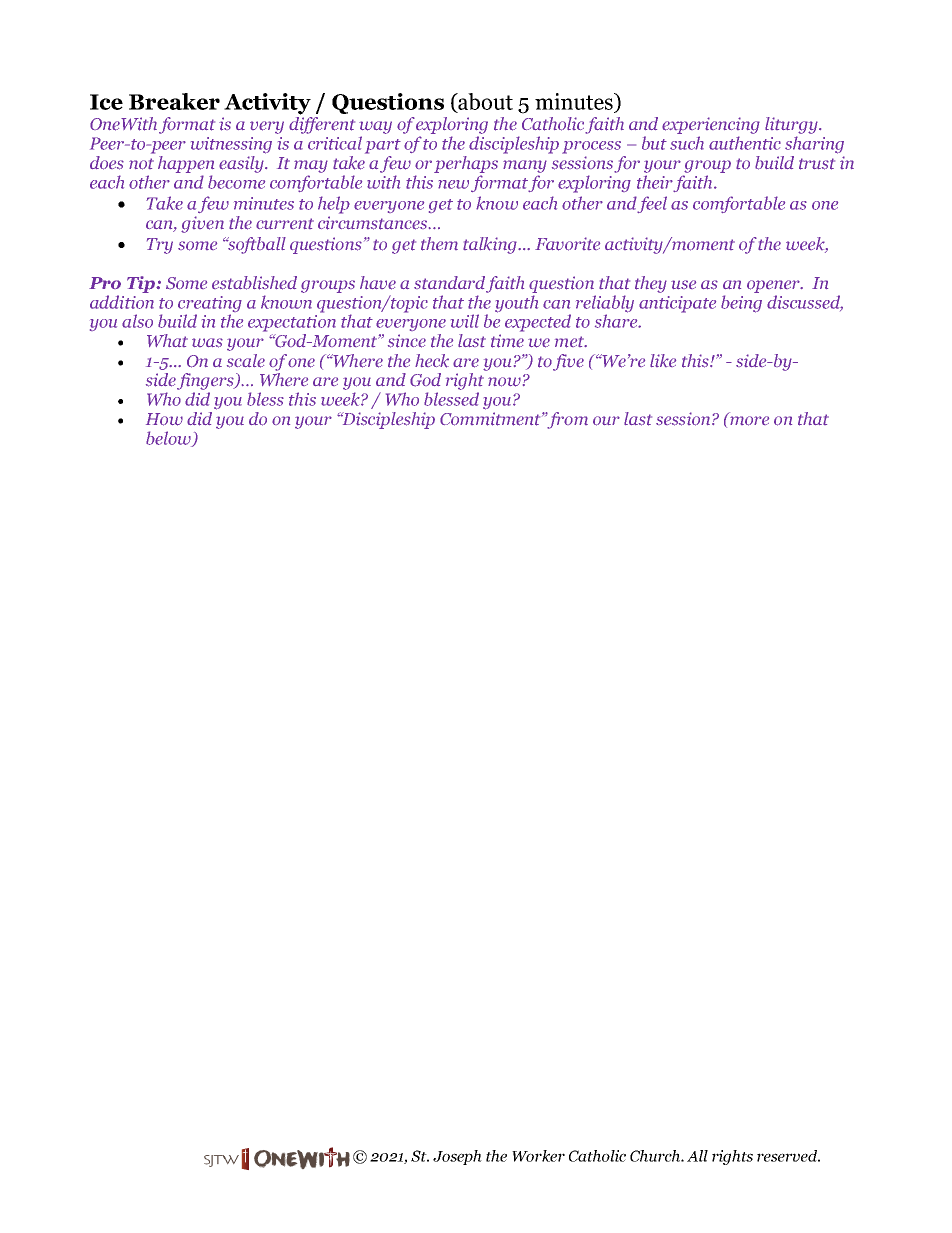  What do you see at coordinates (457, 1157) in the screenshot?
I see `Joseph` at bounding box center [457, 1157].
